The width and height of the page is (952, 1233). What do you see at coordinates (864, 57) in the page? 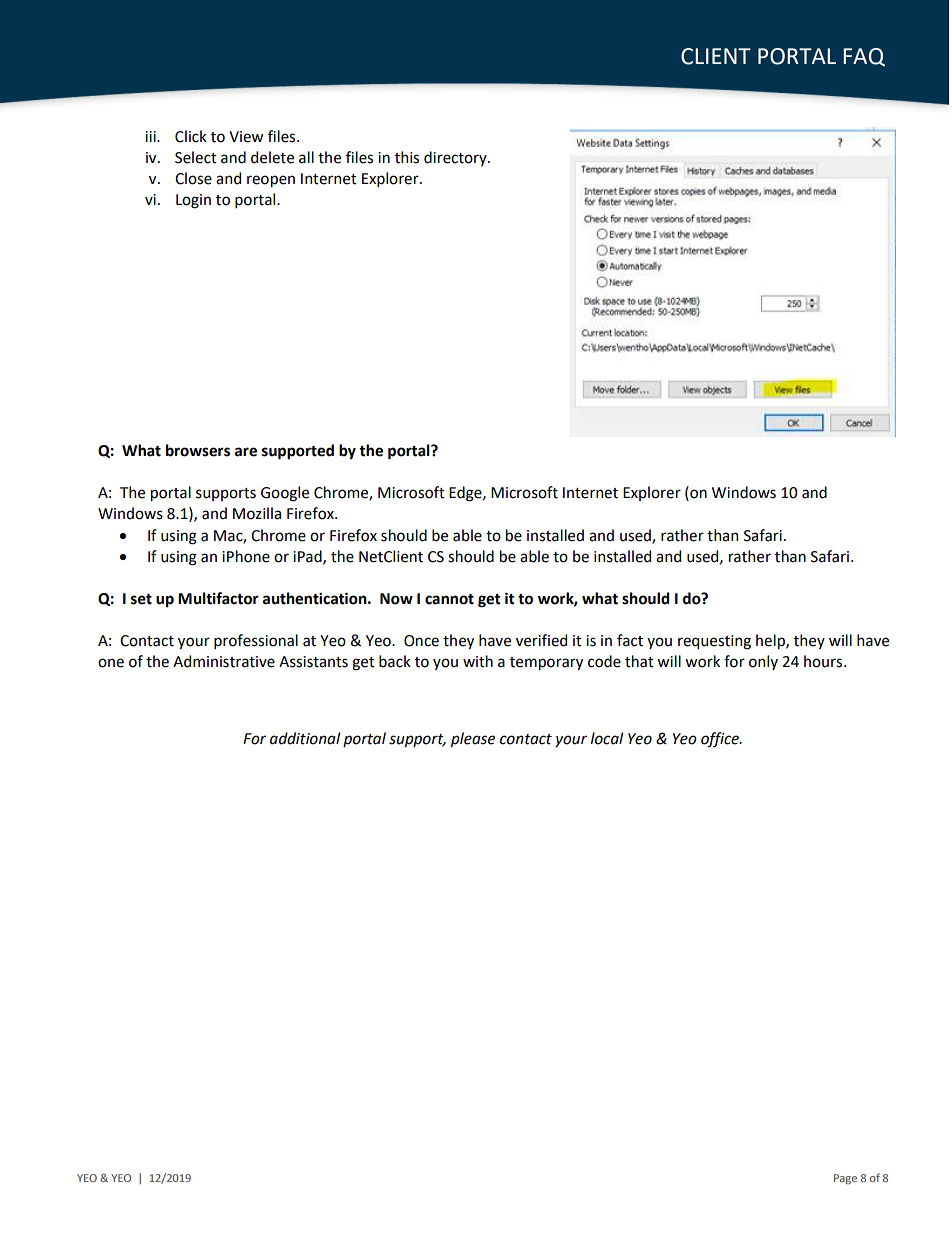
I see `FAQ` at bounding box center [864, 57].
